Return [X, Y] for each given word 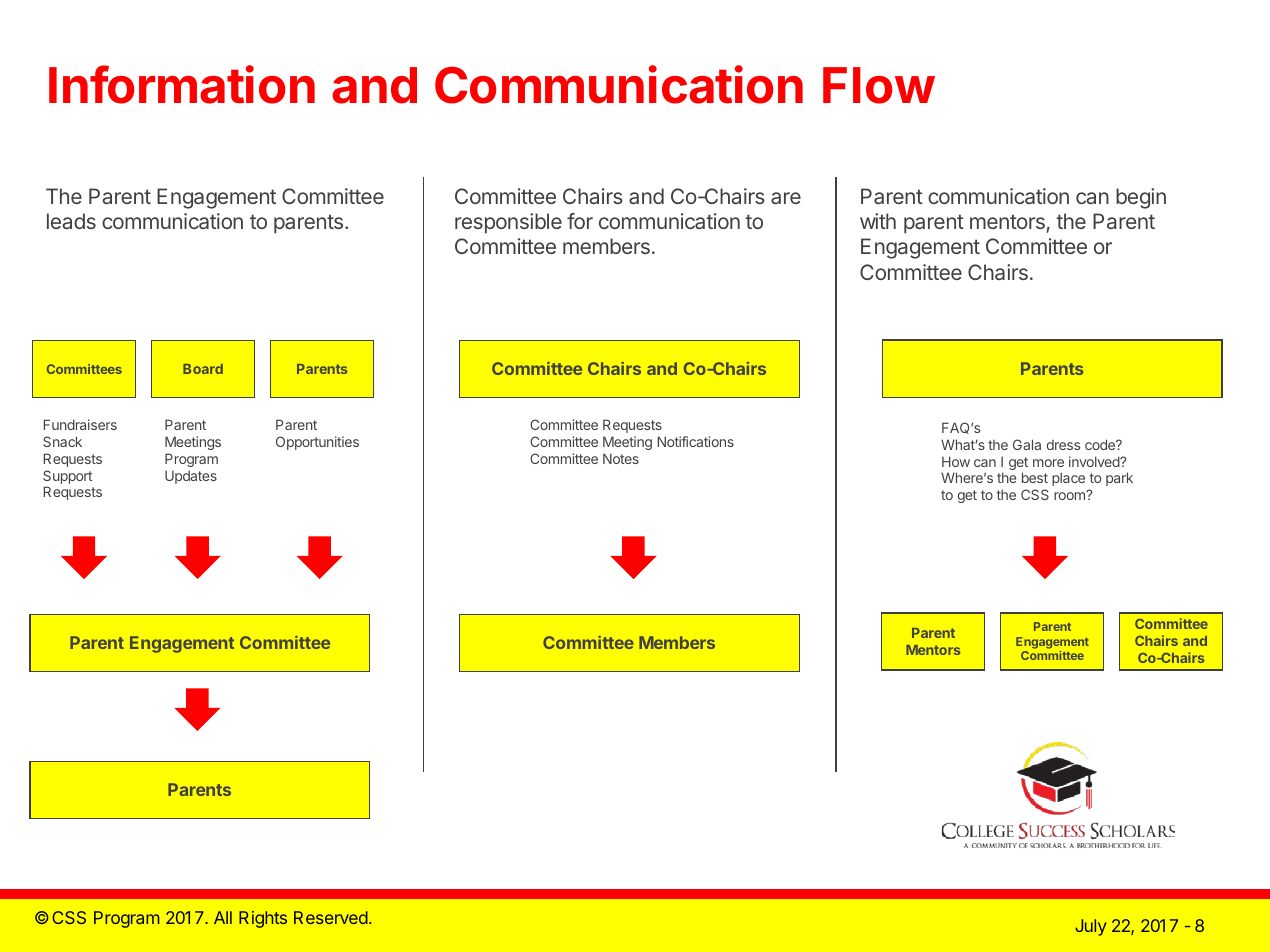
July [1091, 927]
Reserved [331, 917]
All [223, 917]
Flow [879, 85]
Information [182, 84]
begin [1141, 198]
